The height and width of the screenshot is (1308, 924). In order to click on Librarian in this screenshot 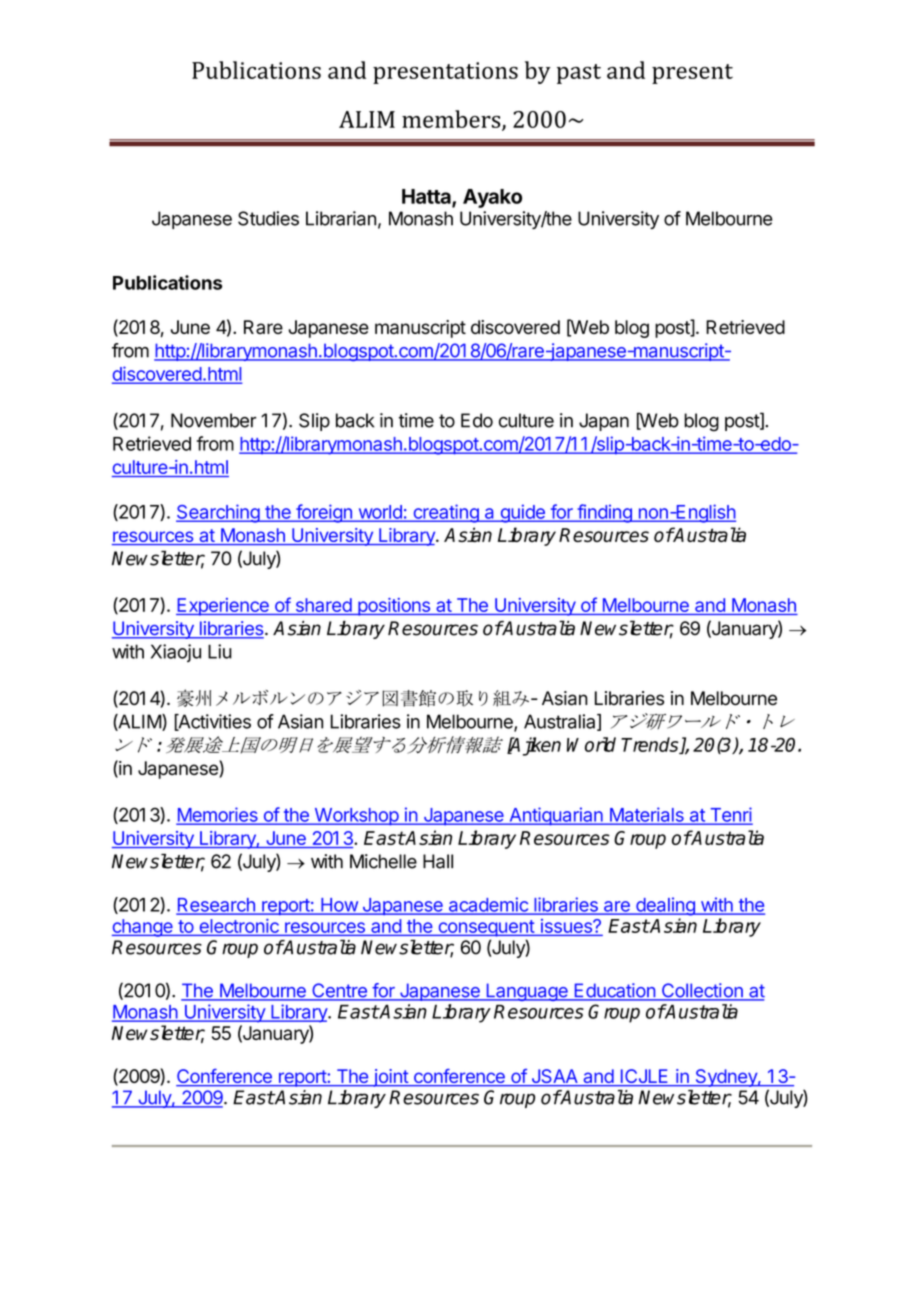, I will do `click(341, 218)`.
